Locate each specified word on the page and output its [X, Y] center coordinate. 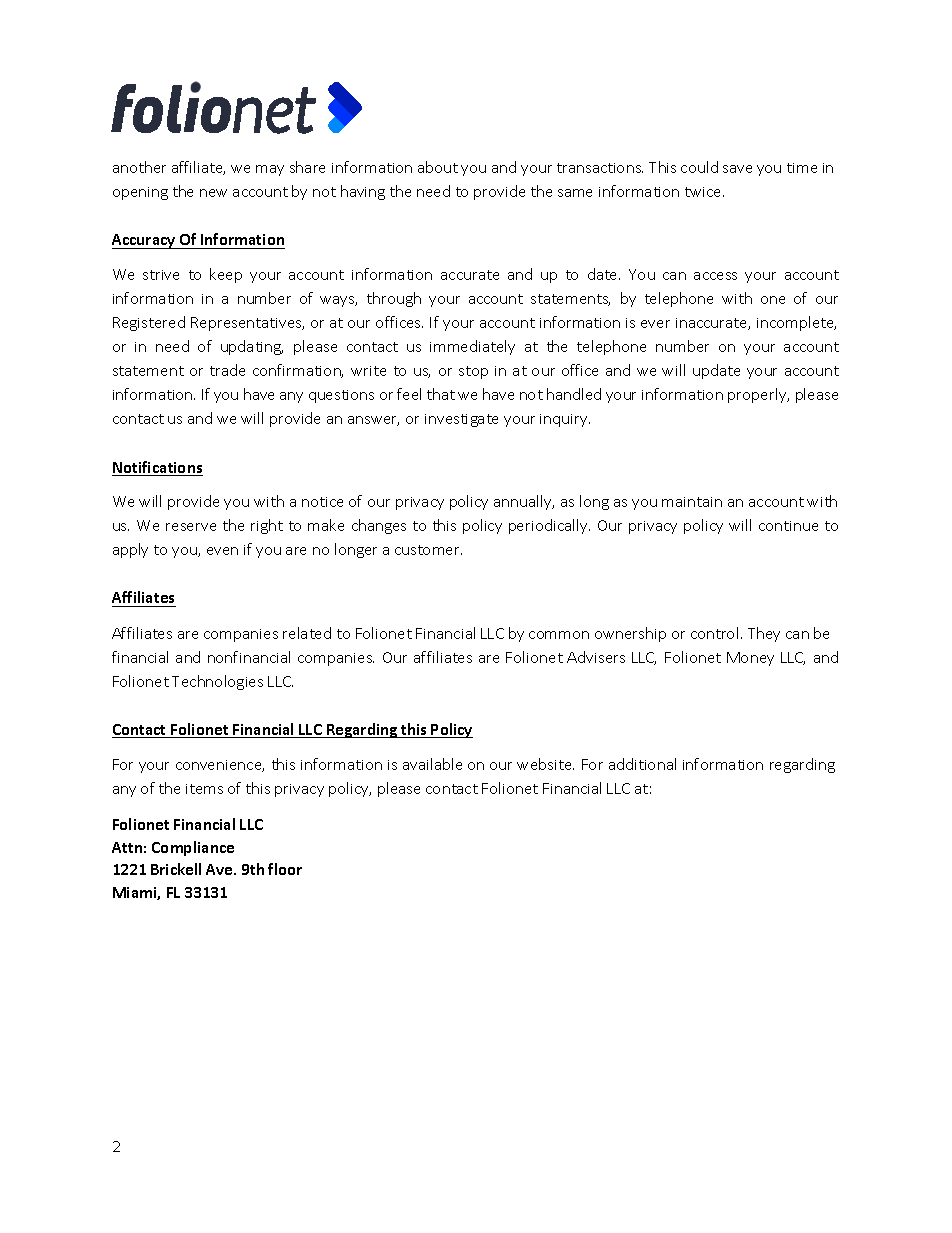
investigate [461, 420]
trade [227, 370]
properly [758, 395]
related [307, 633]
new [213, 193]
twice [704, 192]
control [714, 633]
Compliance [193, 848]
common [559, 635]
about [438, 167]
